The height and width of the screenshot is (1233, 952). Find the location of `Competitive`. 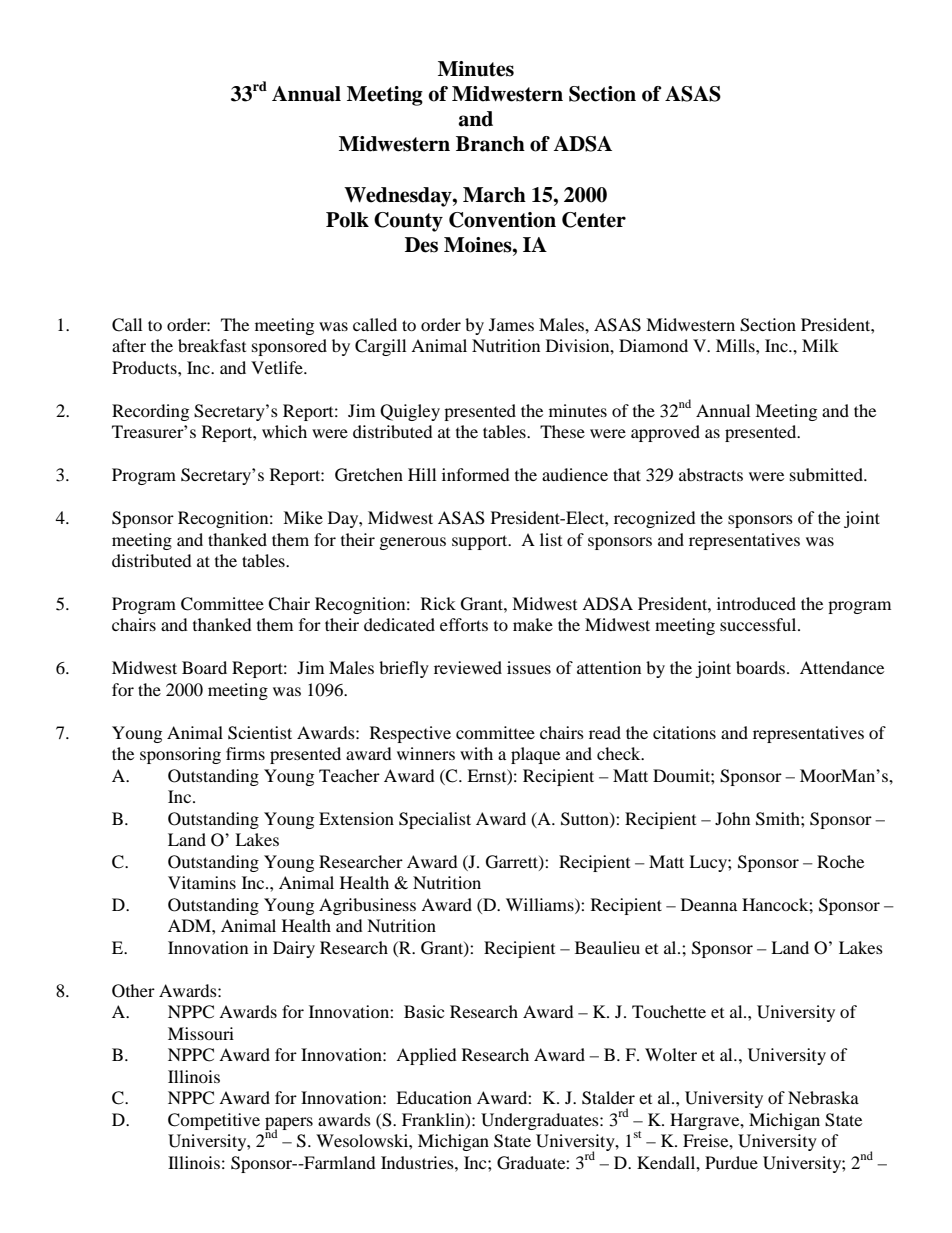

Competitive is located at coordinates (214, 1121).
